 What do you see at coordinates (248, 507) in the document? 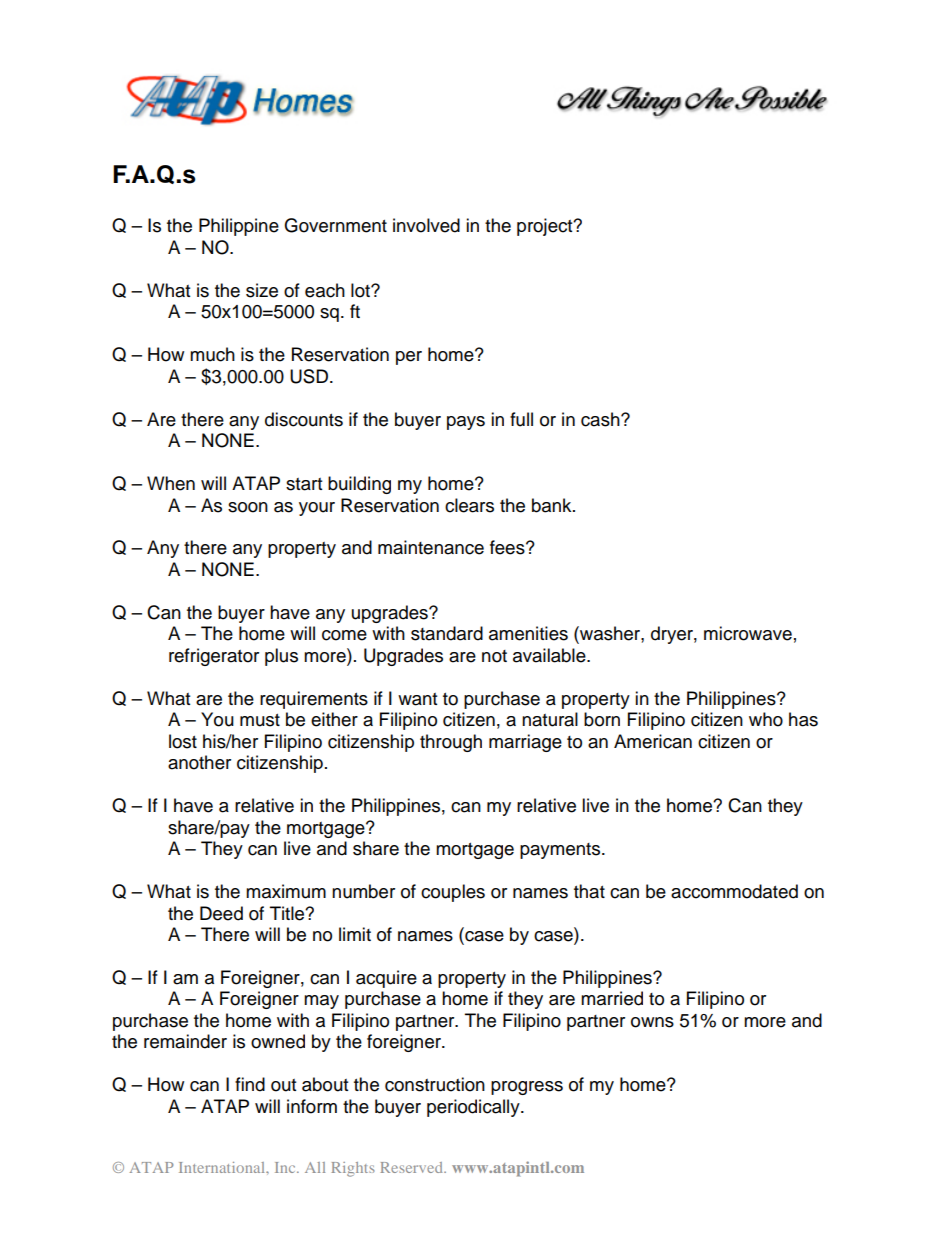
I see `soon` at bounding box center [248, 507].
